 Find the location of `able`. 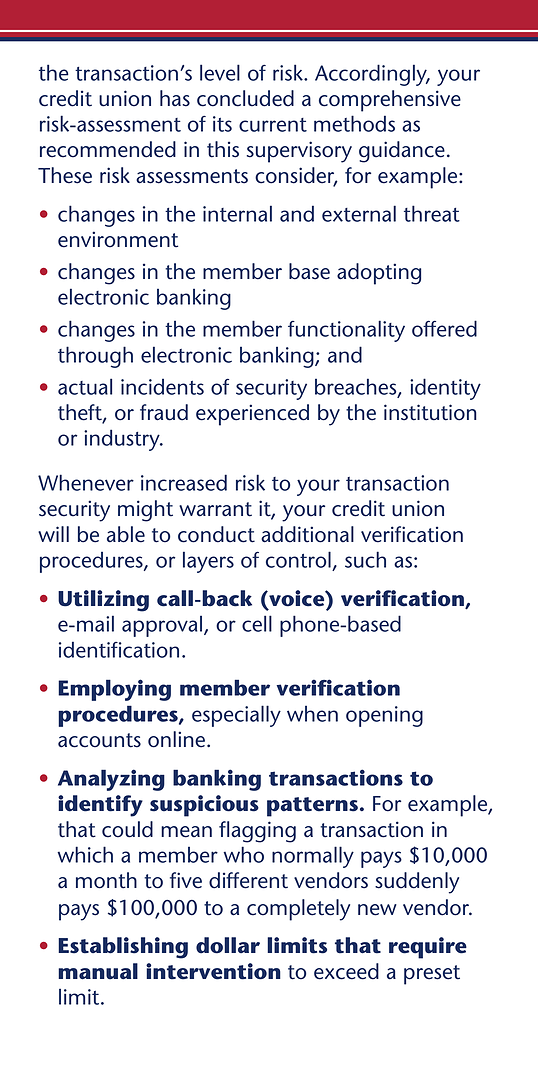

able is located at coordinates (126, 534).
